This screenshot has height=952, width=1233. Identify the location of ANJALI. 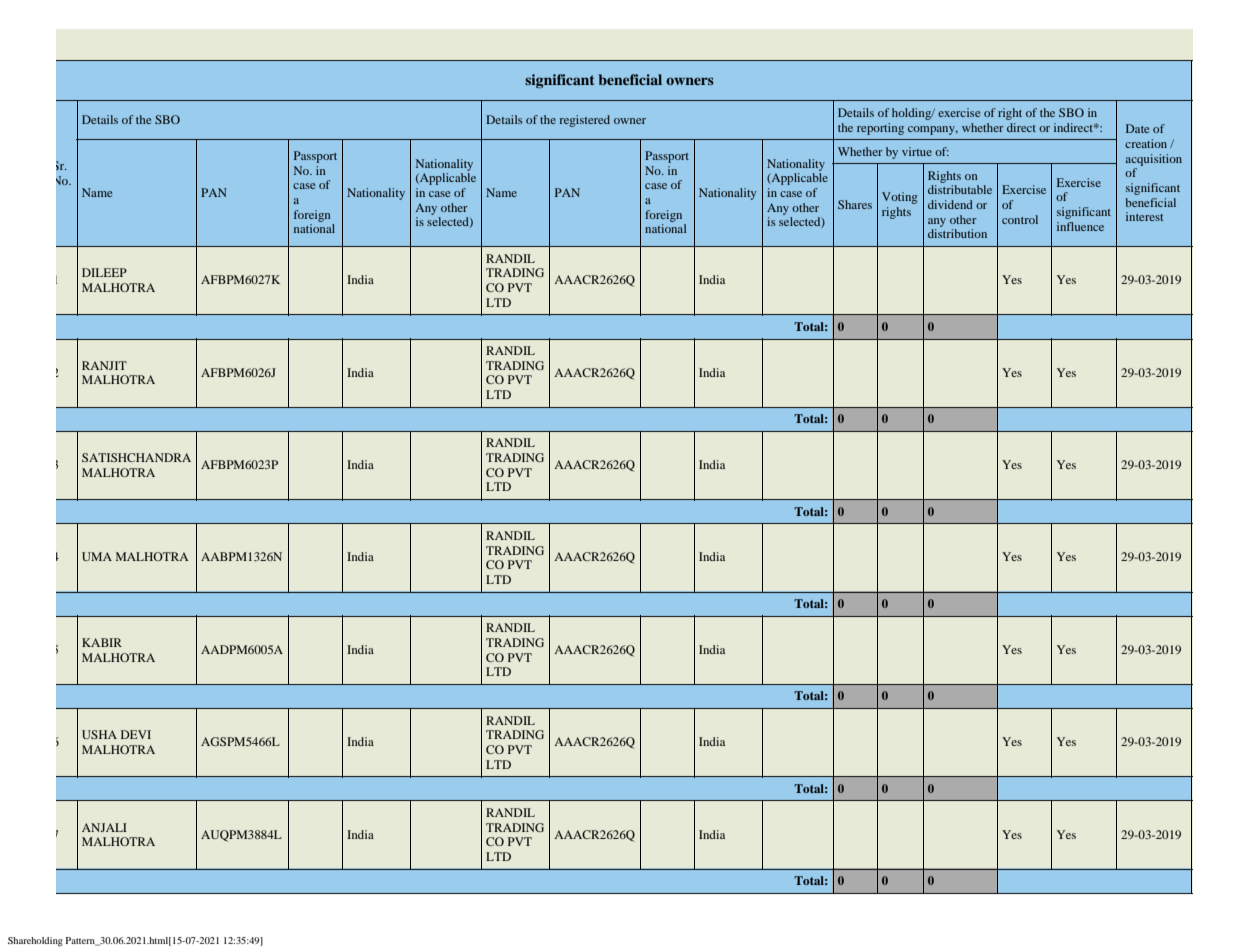
(104, 827).
